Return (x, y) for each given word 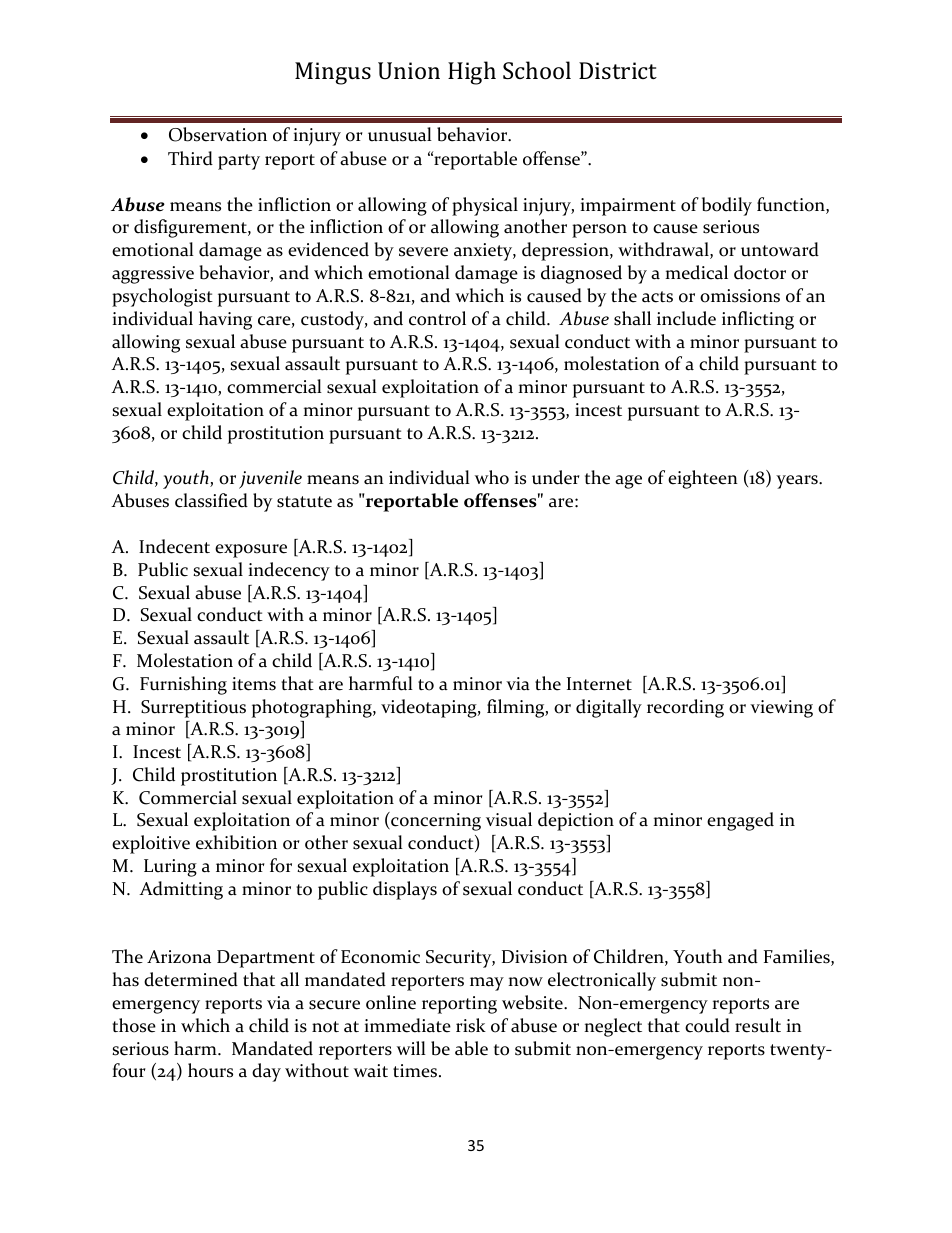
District (618, 70)
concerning (435, 821)
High (472, 73)
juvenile (270, 479)
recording (685, 708)
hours (210, 1070)
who (492, 477)
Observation (218, 134)
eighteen (703, 479)
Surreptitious (193, 709)
